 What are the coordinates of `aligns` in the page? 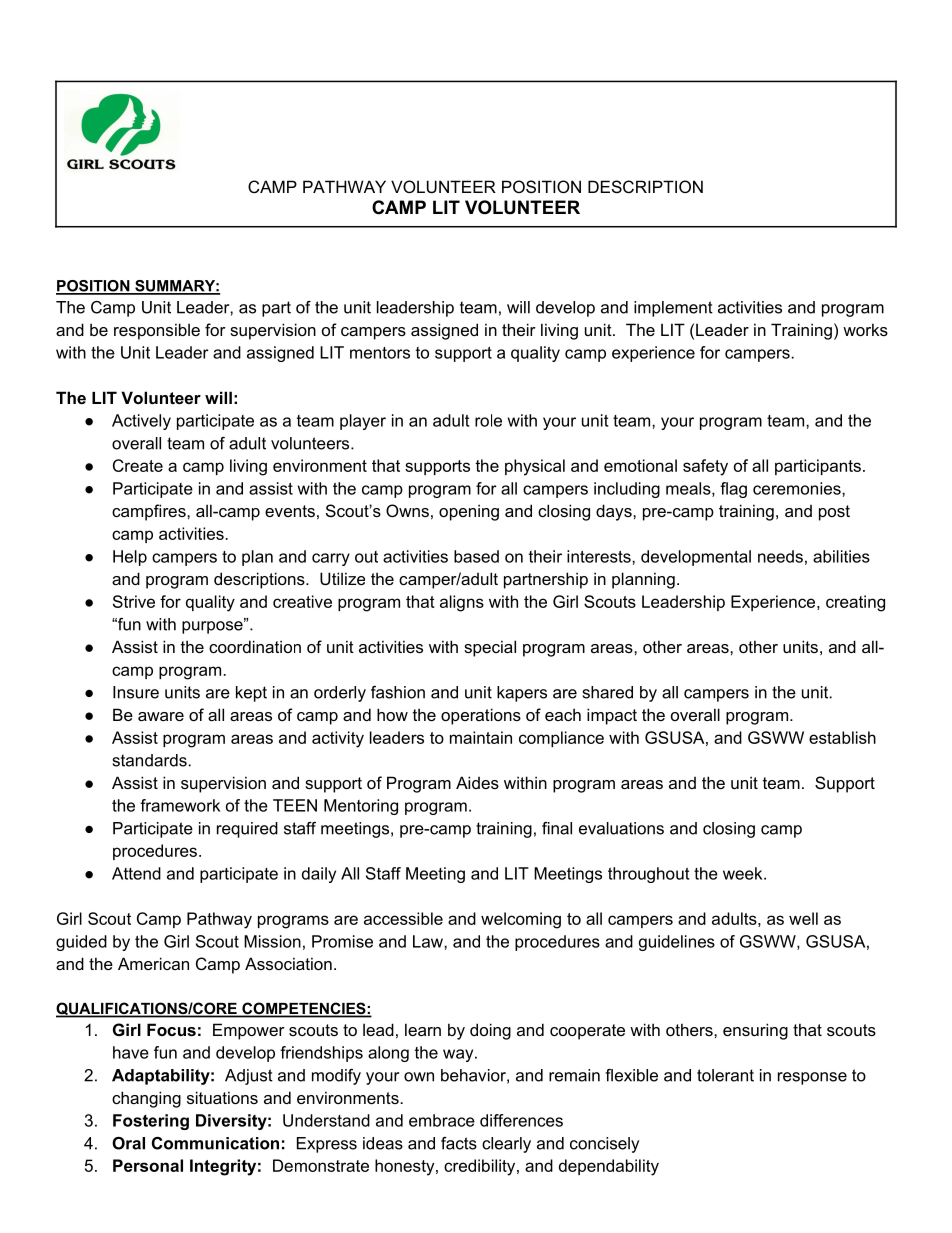 It's located at (462, 603).
